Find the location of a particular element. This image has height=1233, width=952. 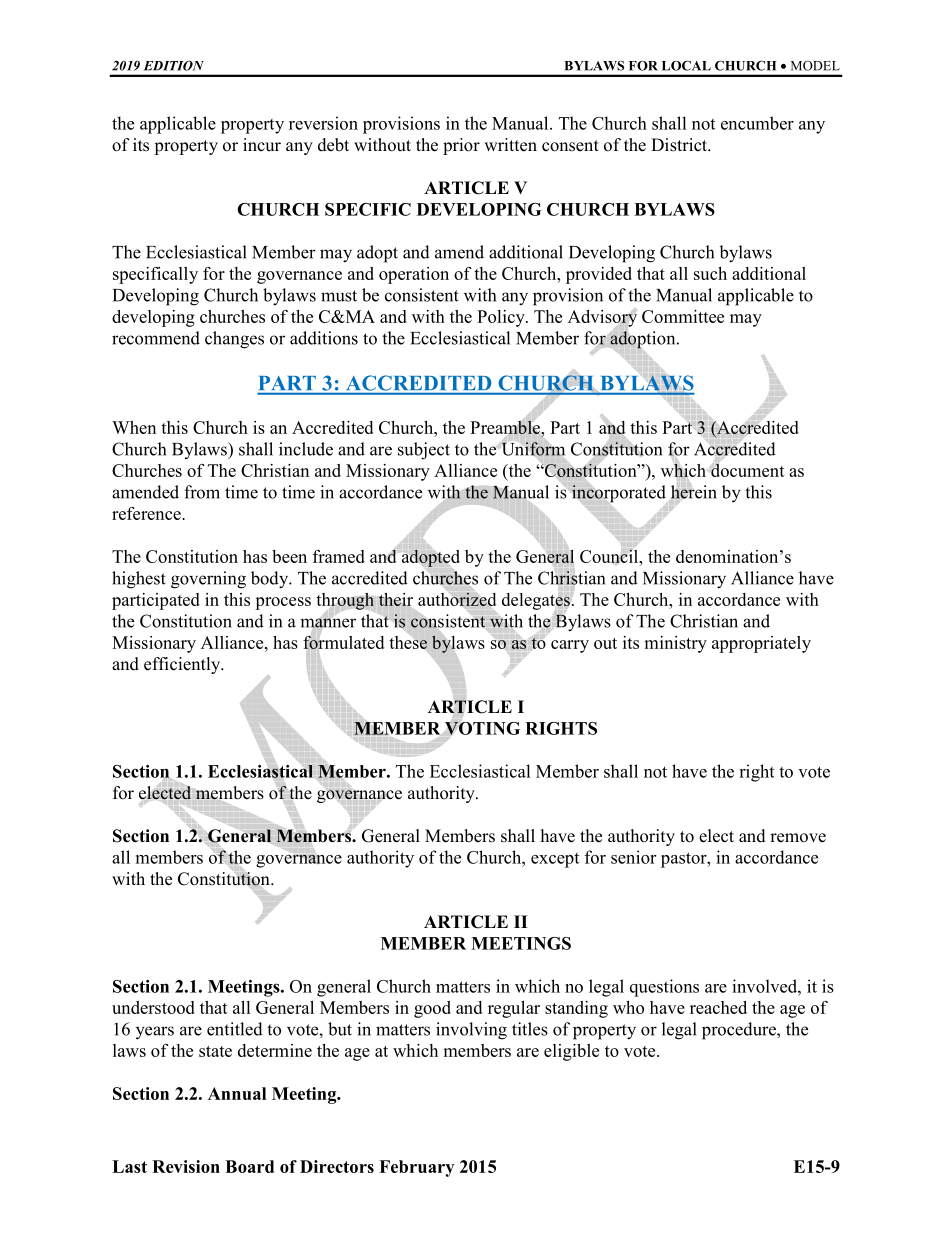

prior is located at coordinates (461, 146).
